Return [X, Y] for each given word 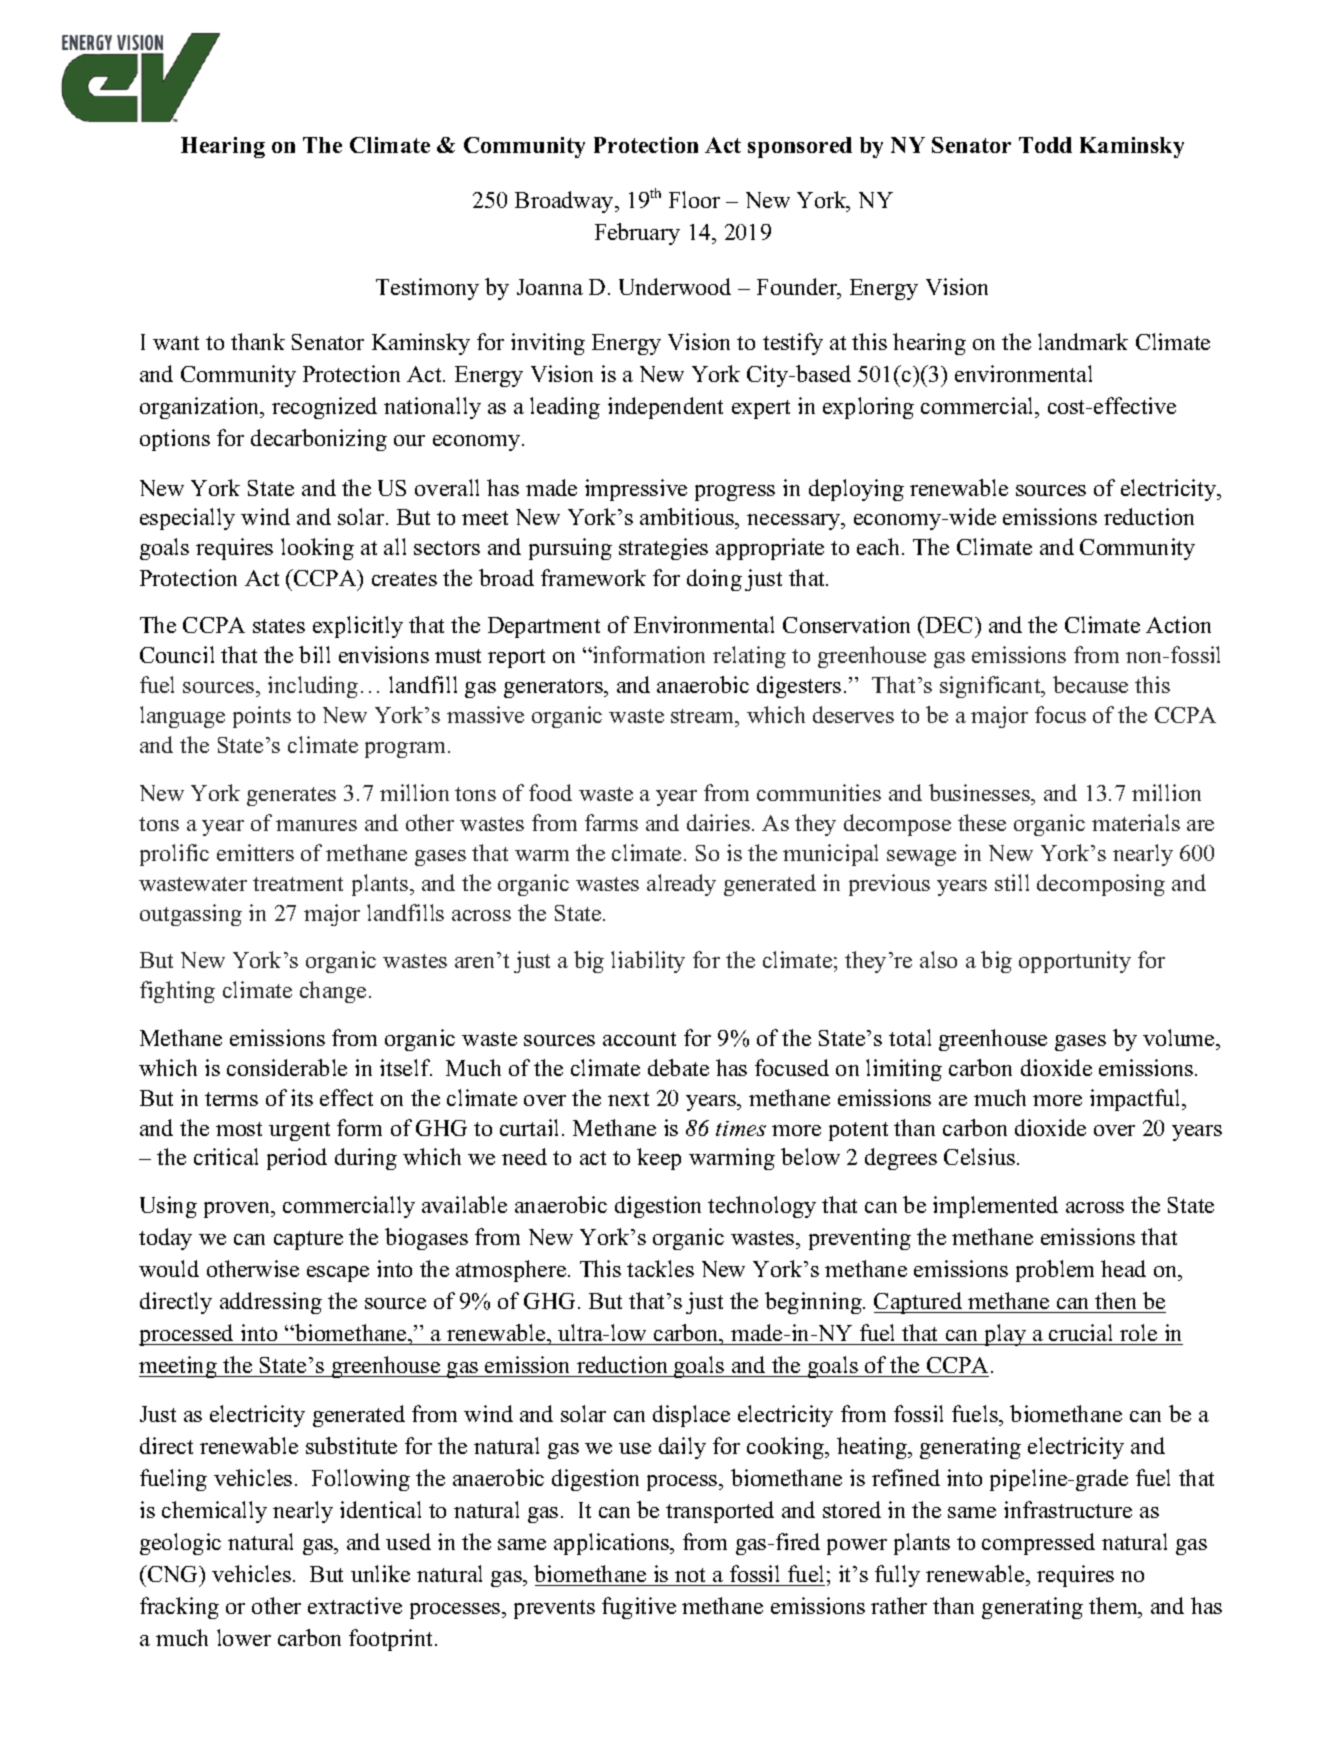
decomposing [1101, 885]
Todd [1045, 145]
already [681, 885]
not [690, 1575]
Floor [694, 199]
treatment [298, 884]
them [1115, 1607]
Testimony [427, 289]
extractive [355, 1605]
